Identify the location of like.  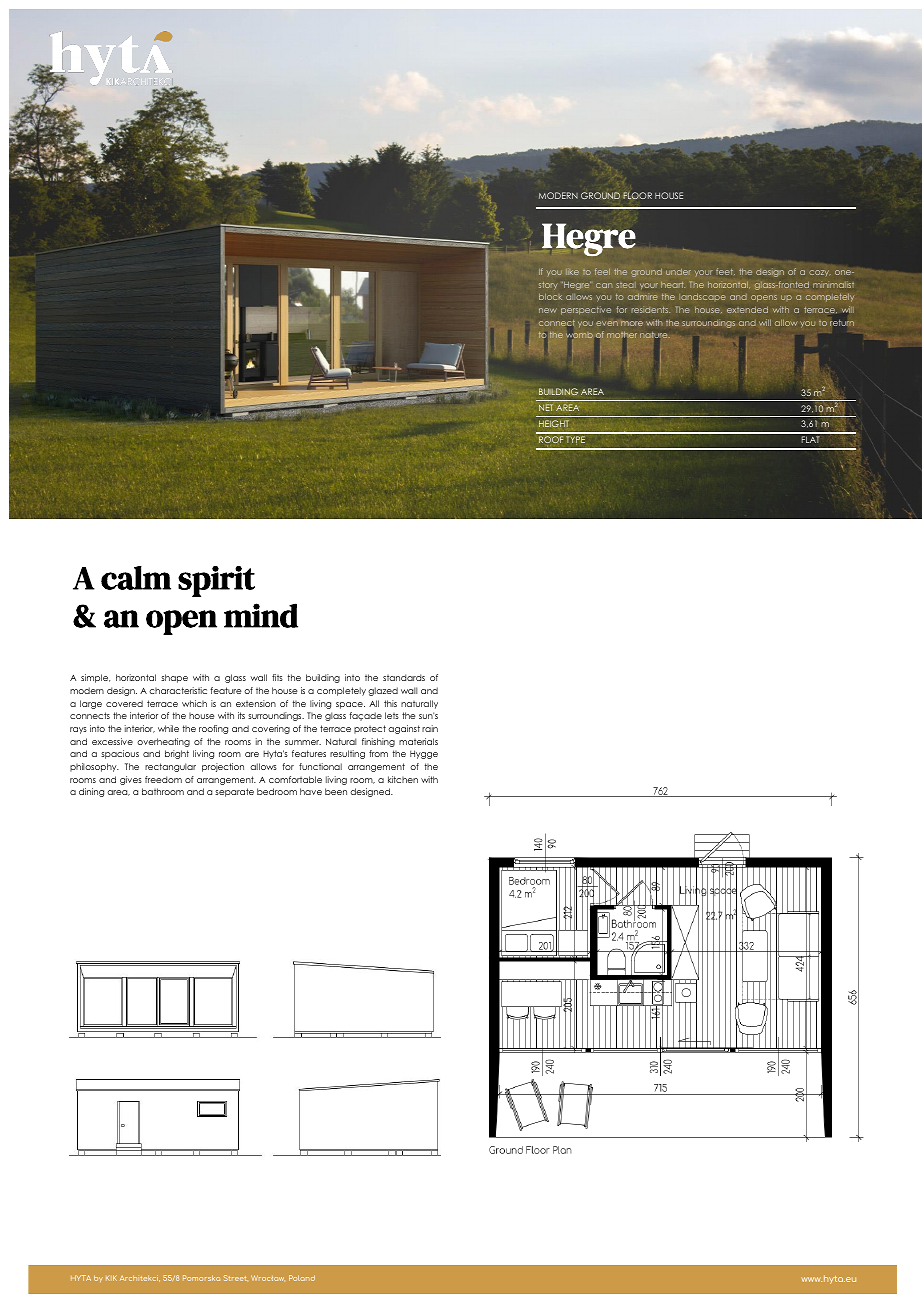
(572, 271).
